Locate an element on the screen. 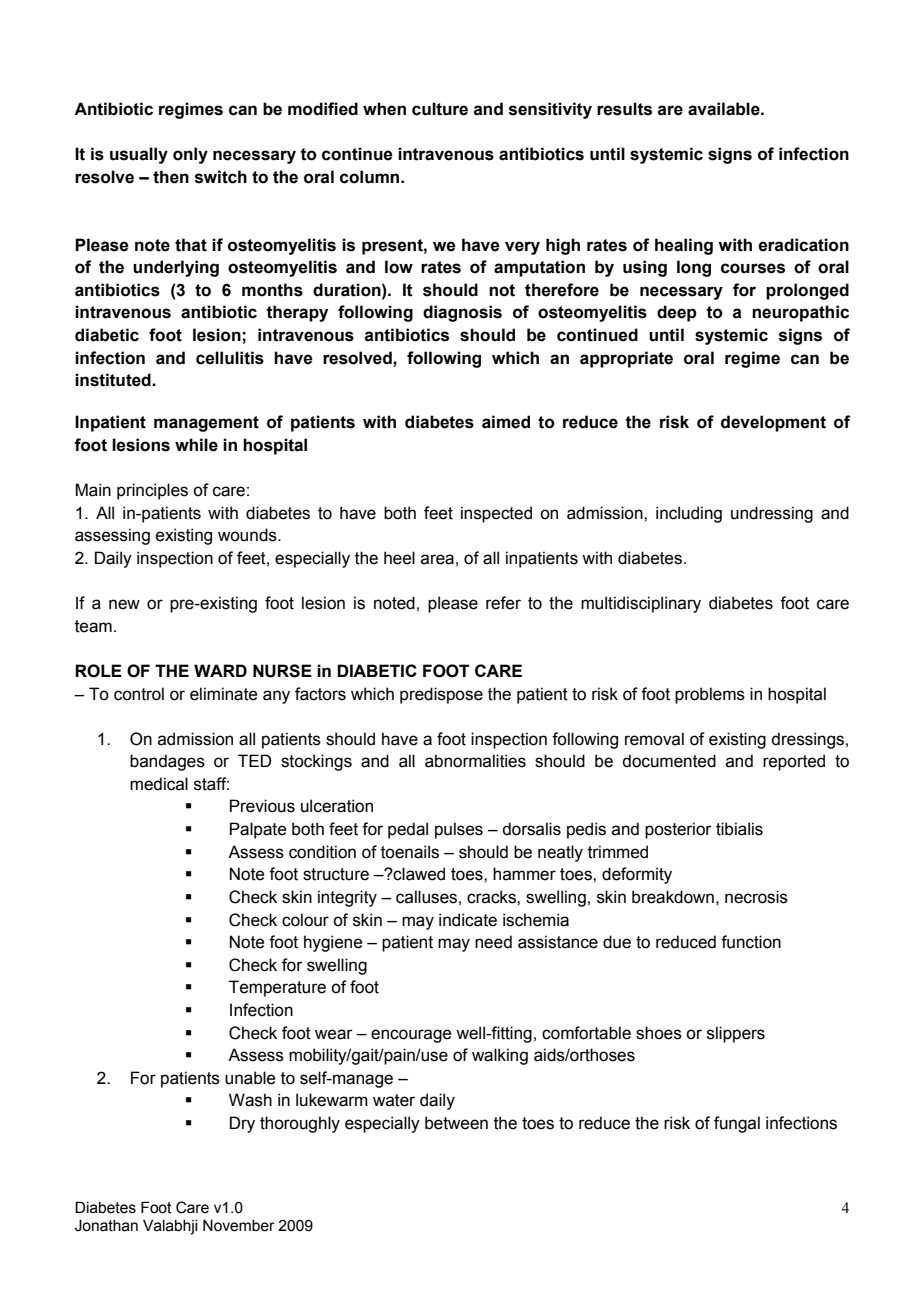  culture is located at coordinates (440, 109).
